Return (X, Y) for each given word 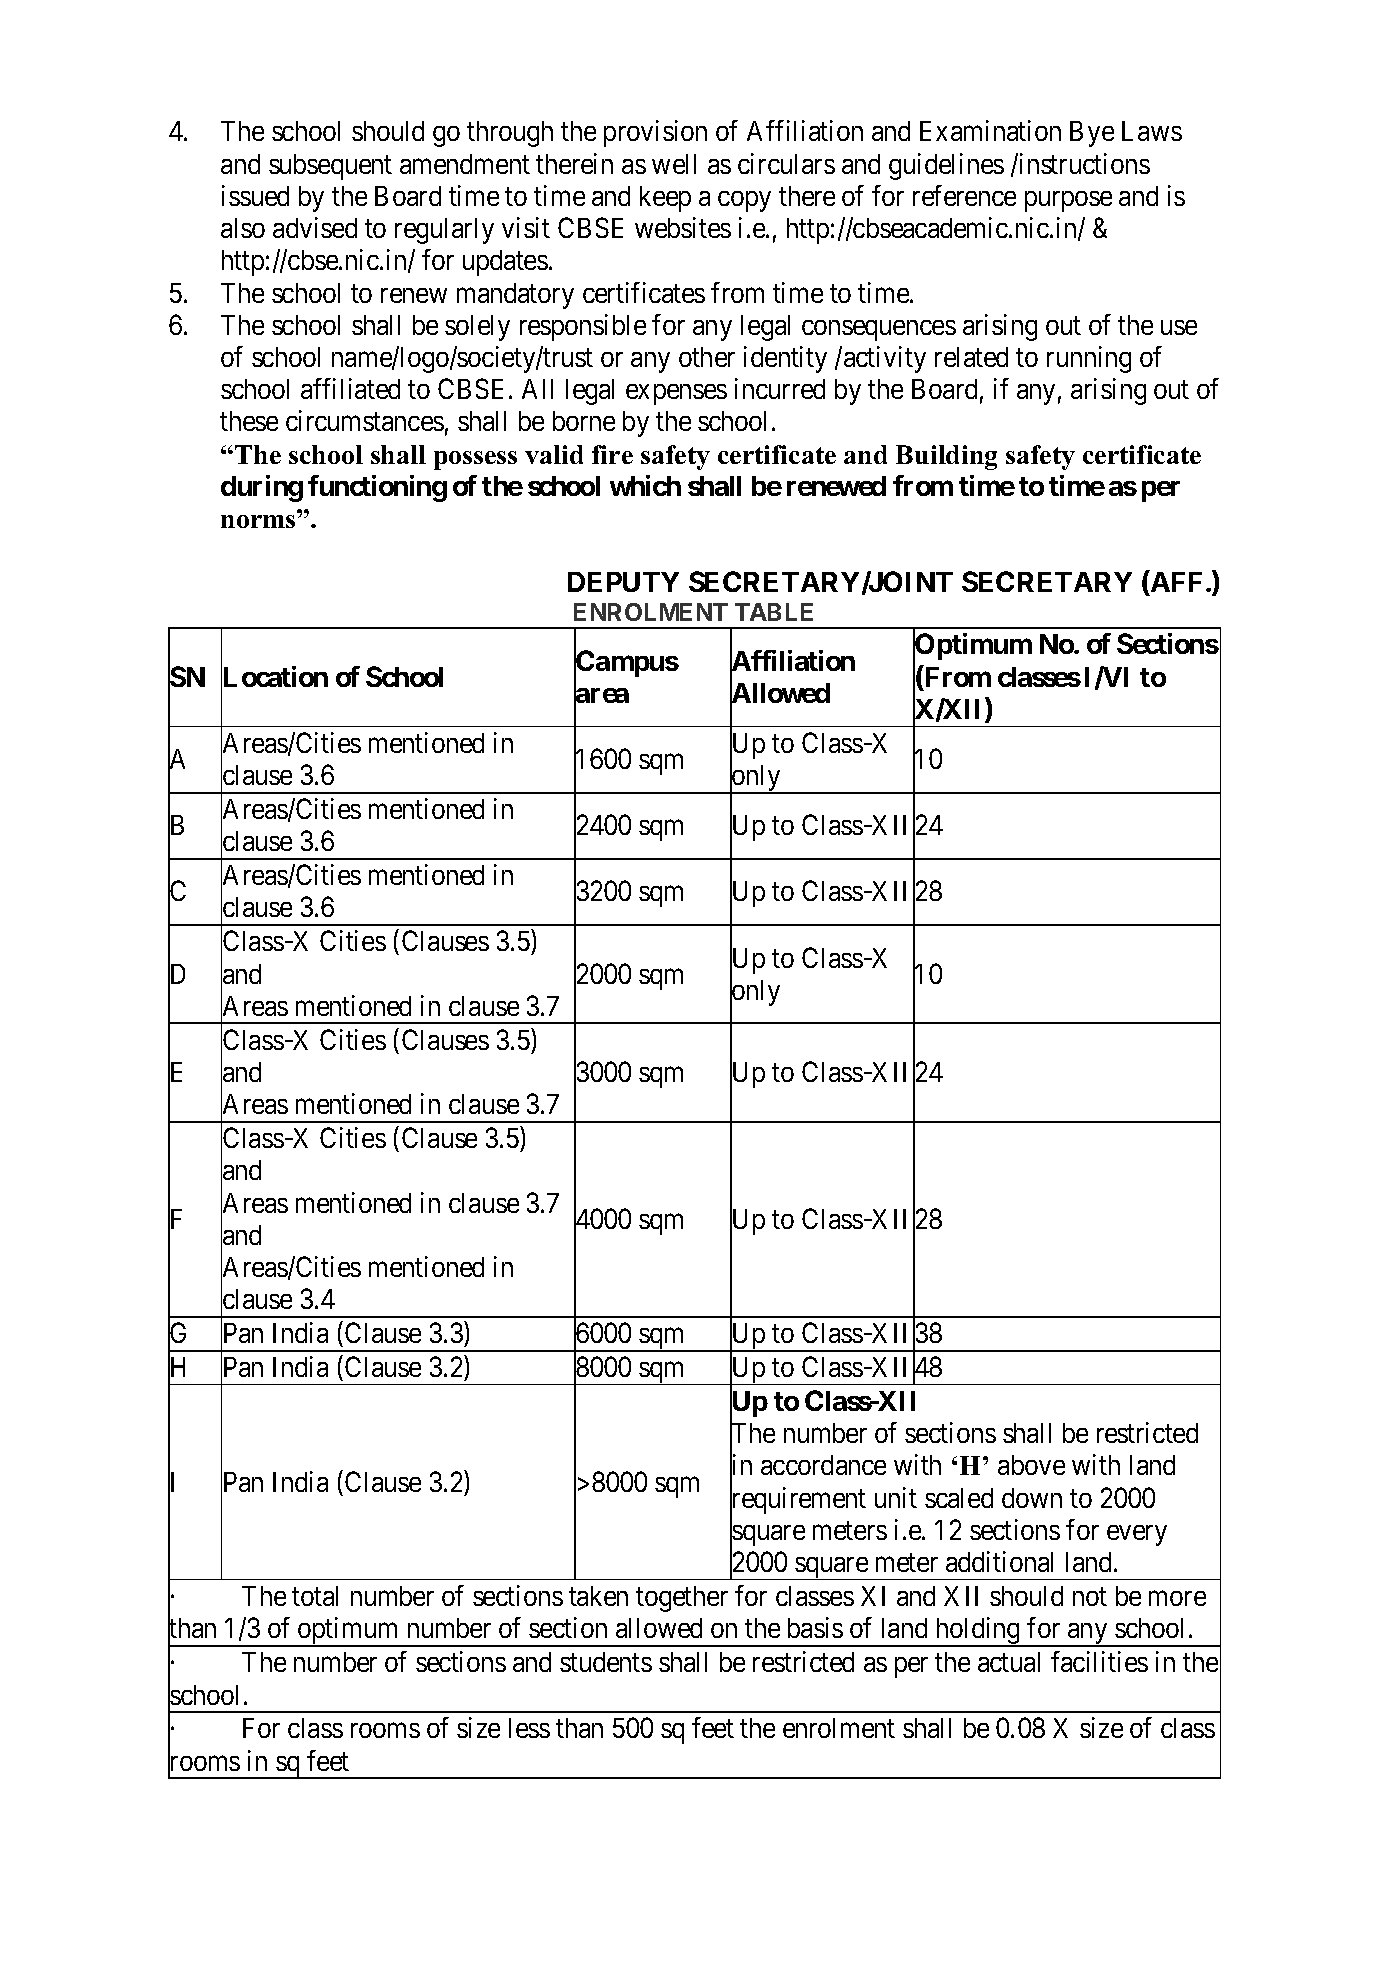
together (682, 1599)
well (674, 164)
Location (274, 677)
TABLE (774, 612)
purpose (1068, 201)
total (315, 1596)
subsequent (330, 167)
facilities (1099, 1661)
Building (946, 457)
